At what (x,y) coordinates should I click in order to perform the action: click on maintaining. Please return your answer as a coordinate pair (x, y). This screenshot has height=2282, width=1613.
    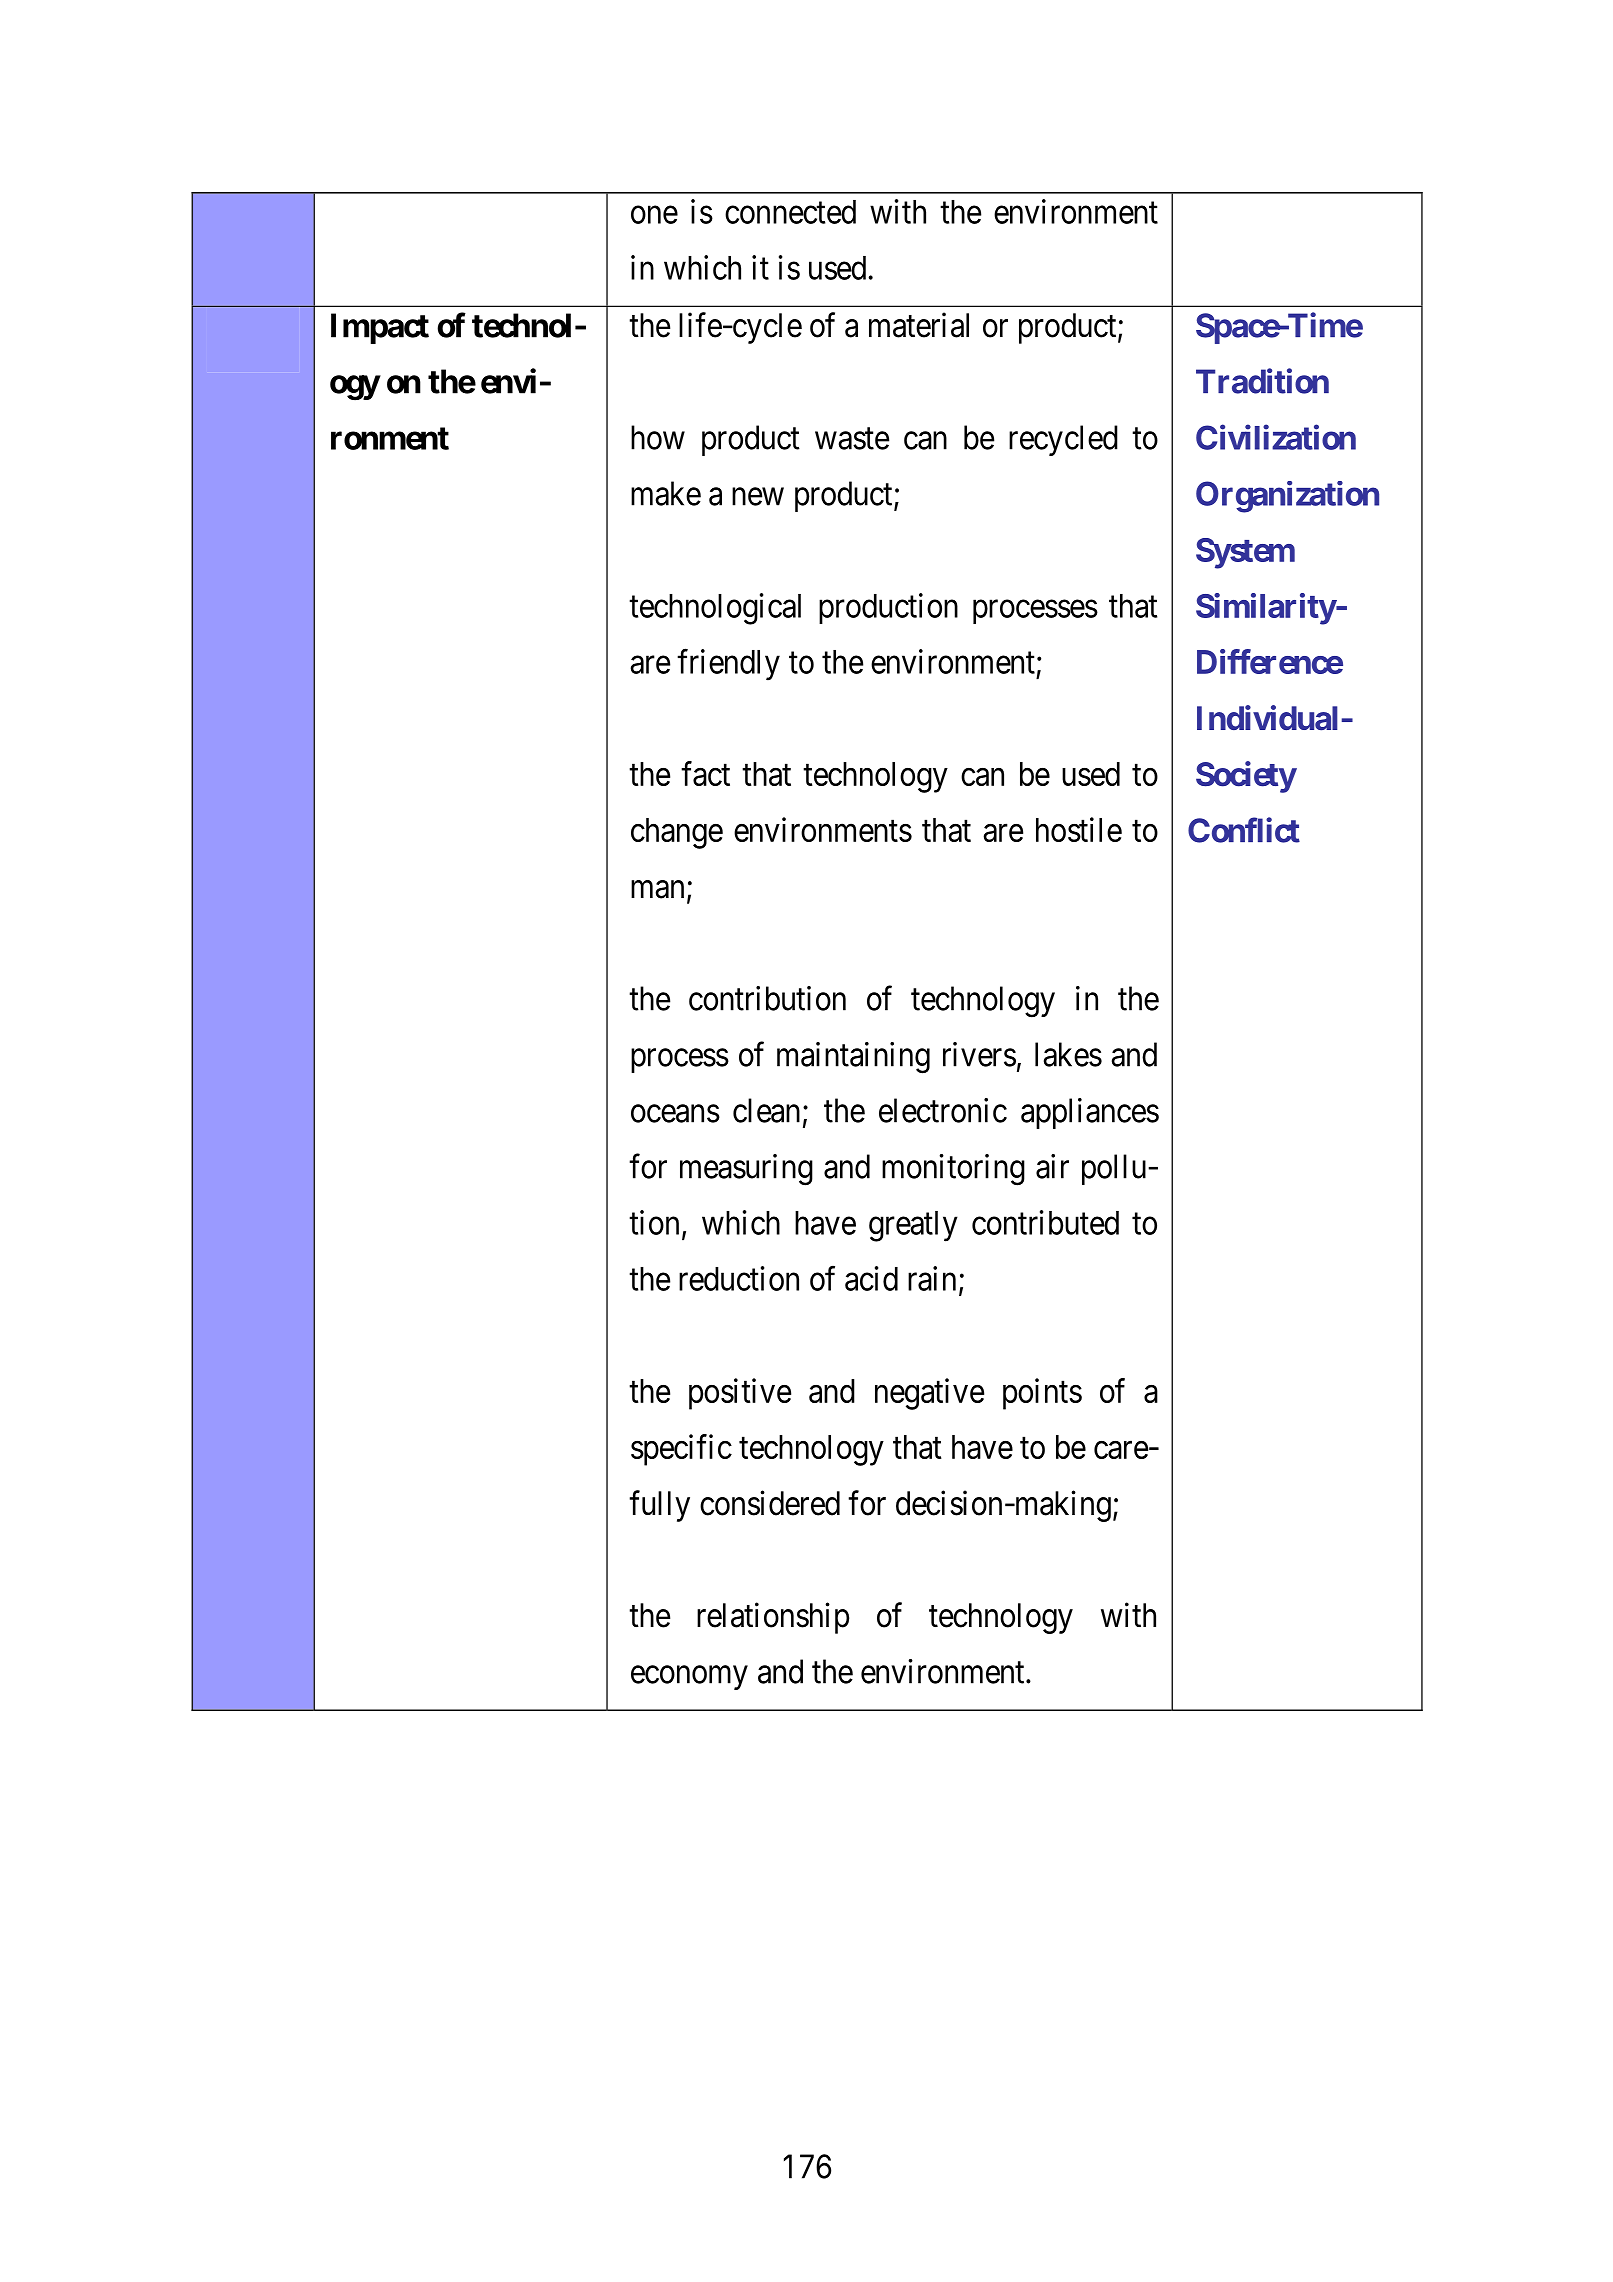
    Looking at the image, I should click on (853, 1058).
